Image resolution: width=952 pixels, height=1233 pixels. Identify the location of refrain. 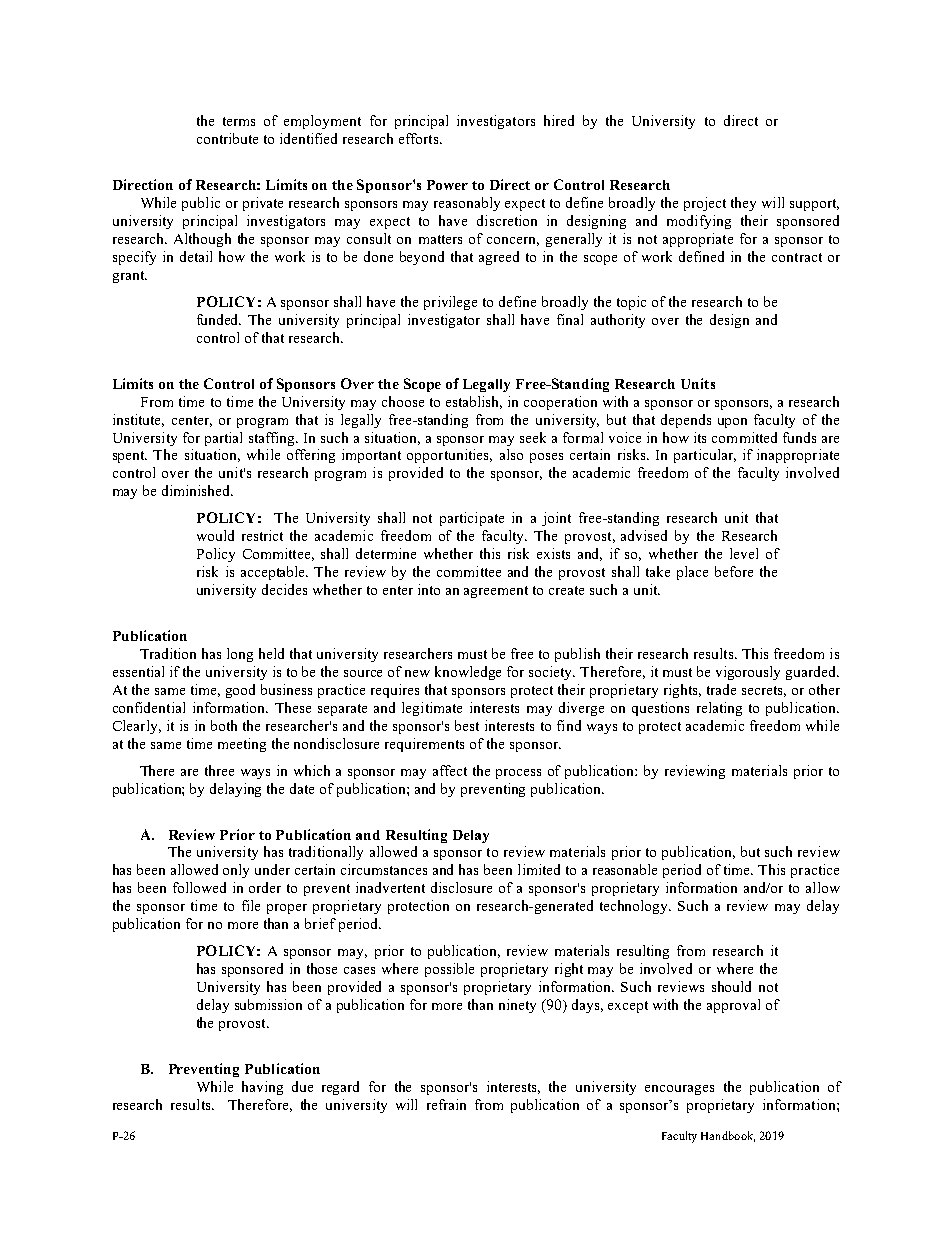
(446, 1104).
